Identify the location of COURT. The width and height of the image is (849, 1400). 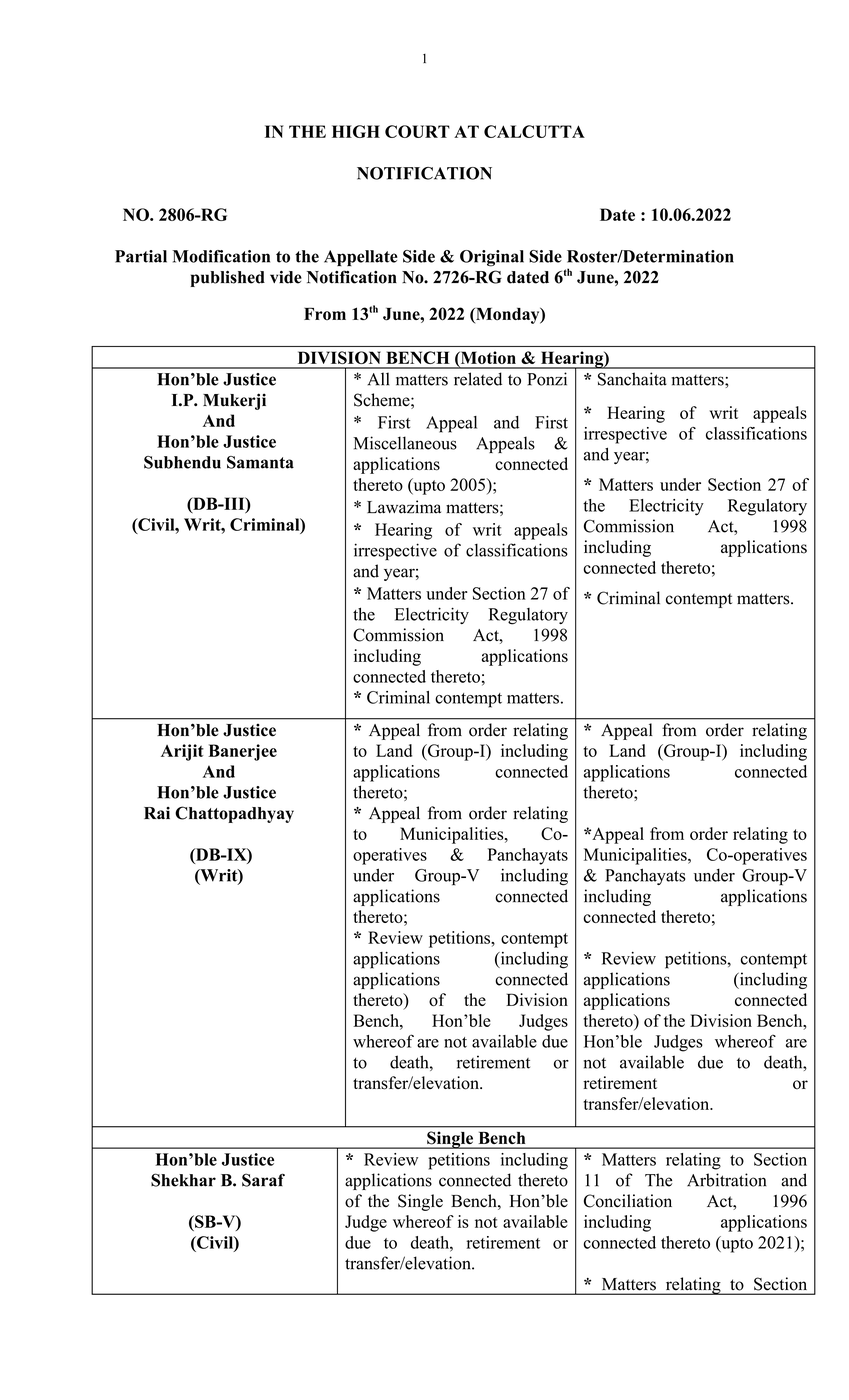
(417, 131).
